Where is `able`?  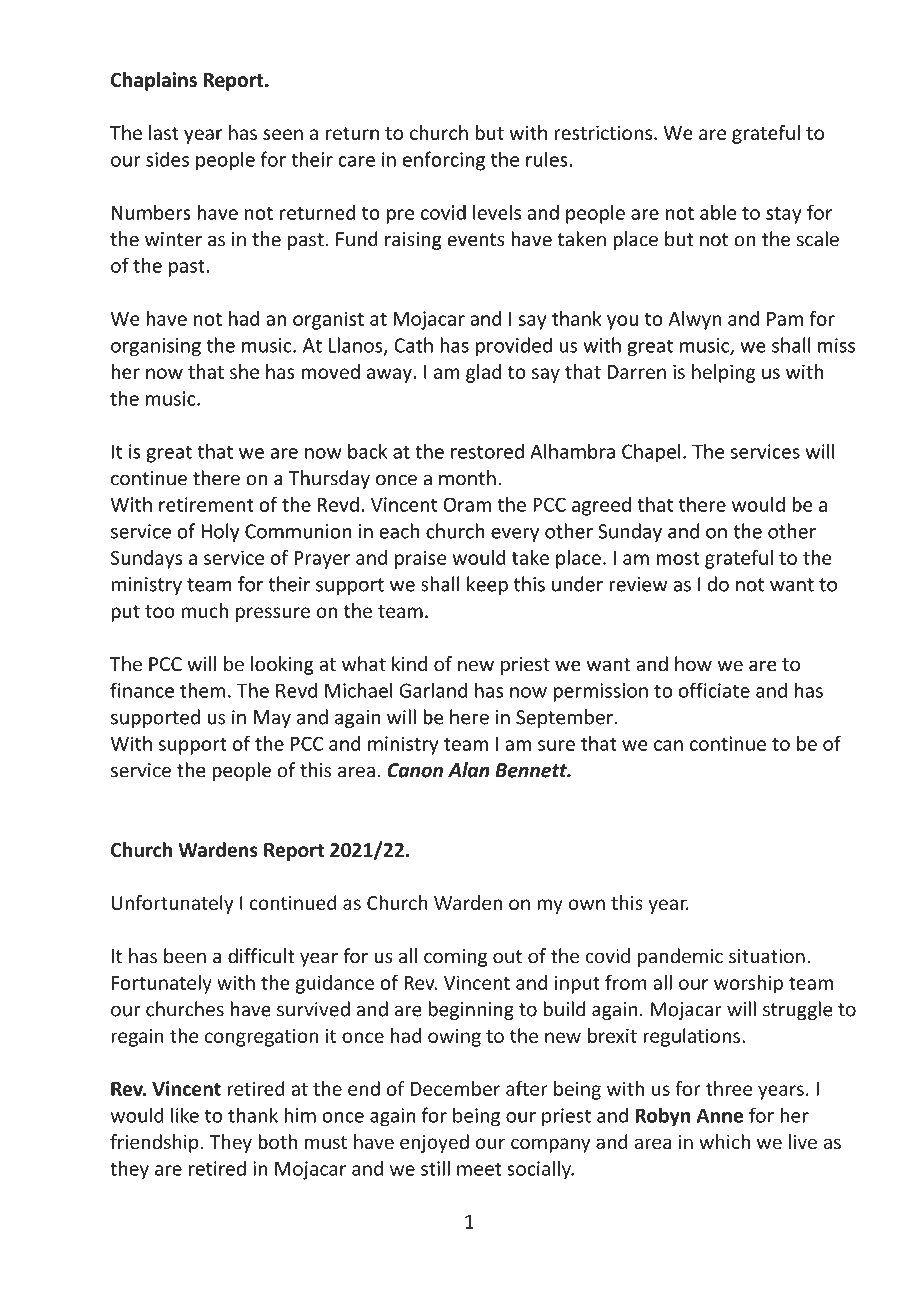 able is located at coordinates (718, 212).
